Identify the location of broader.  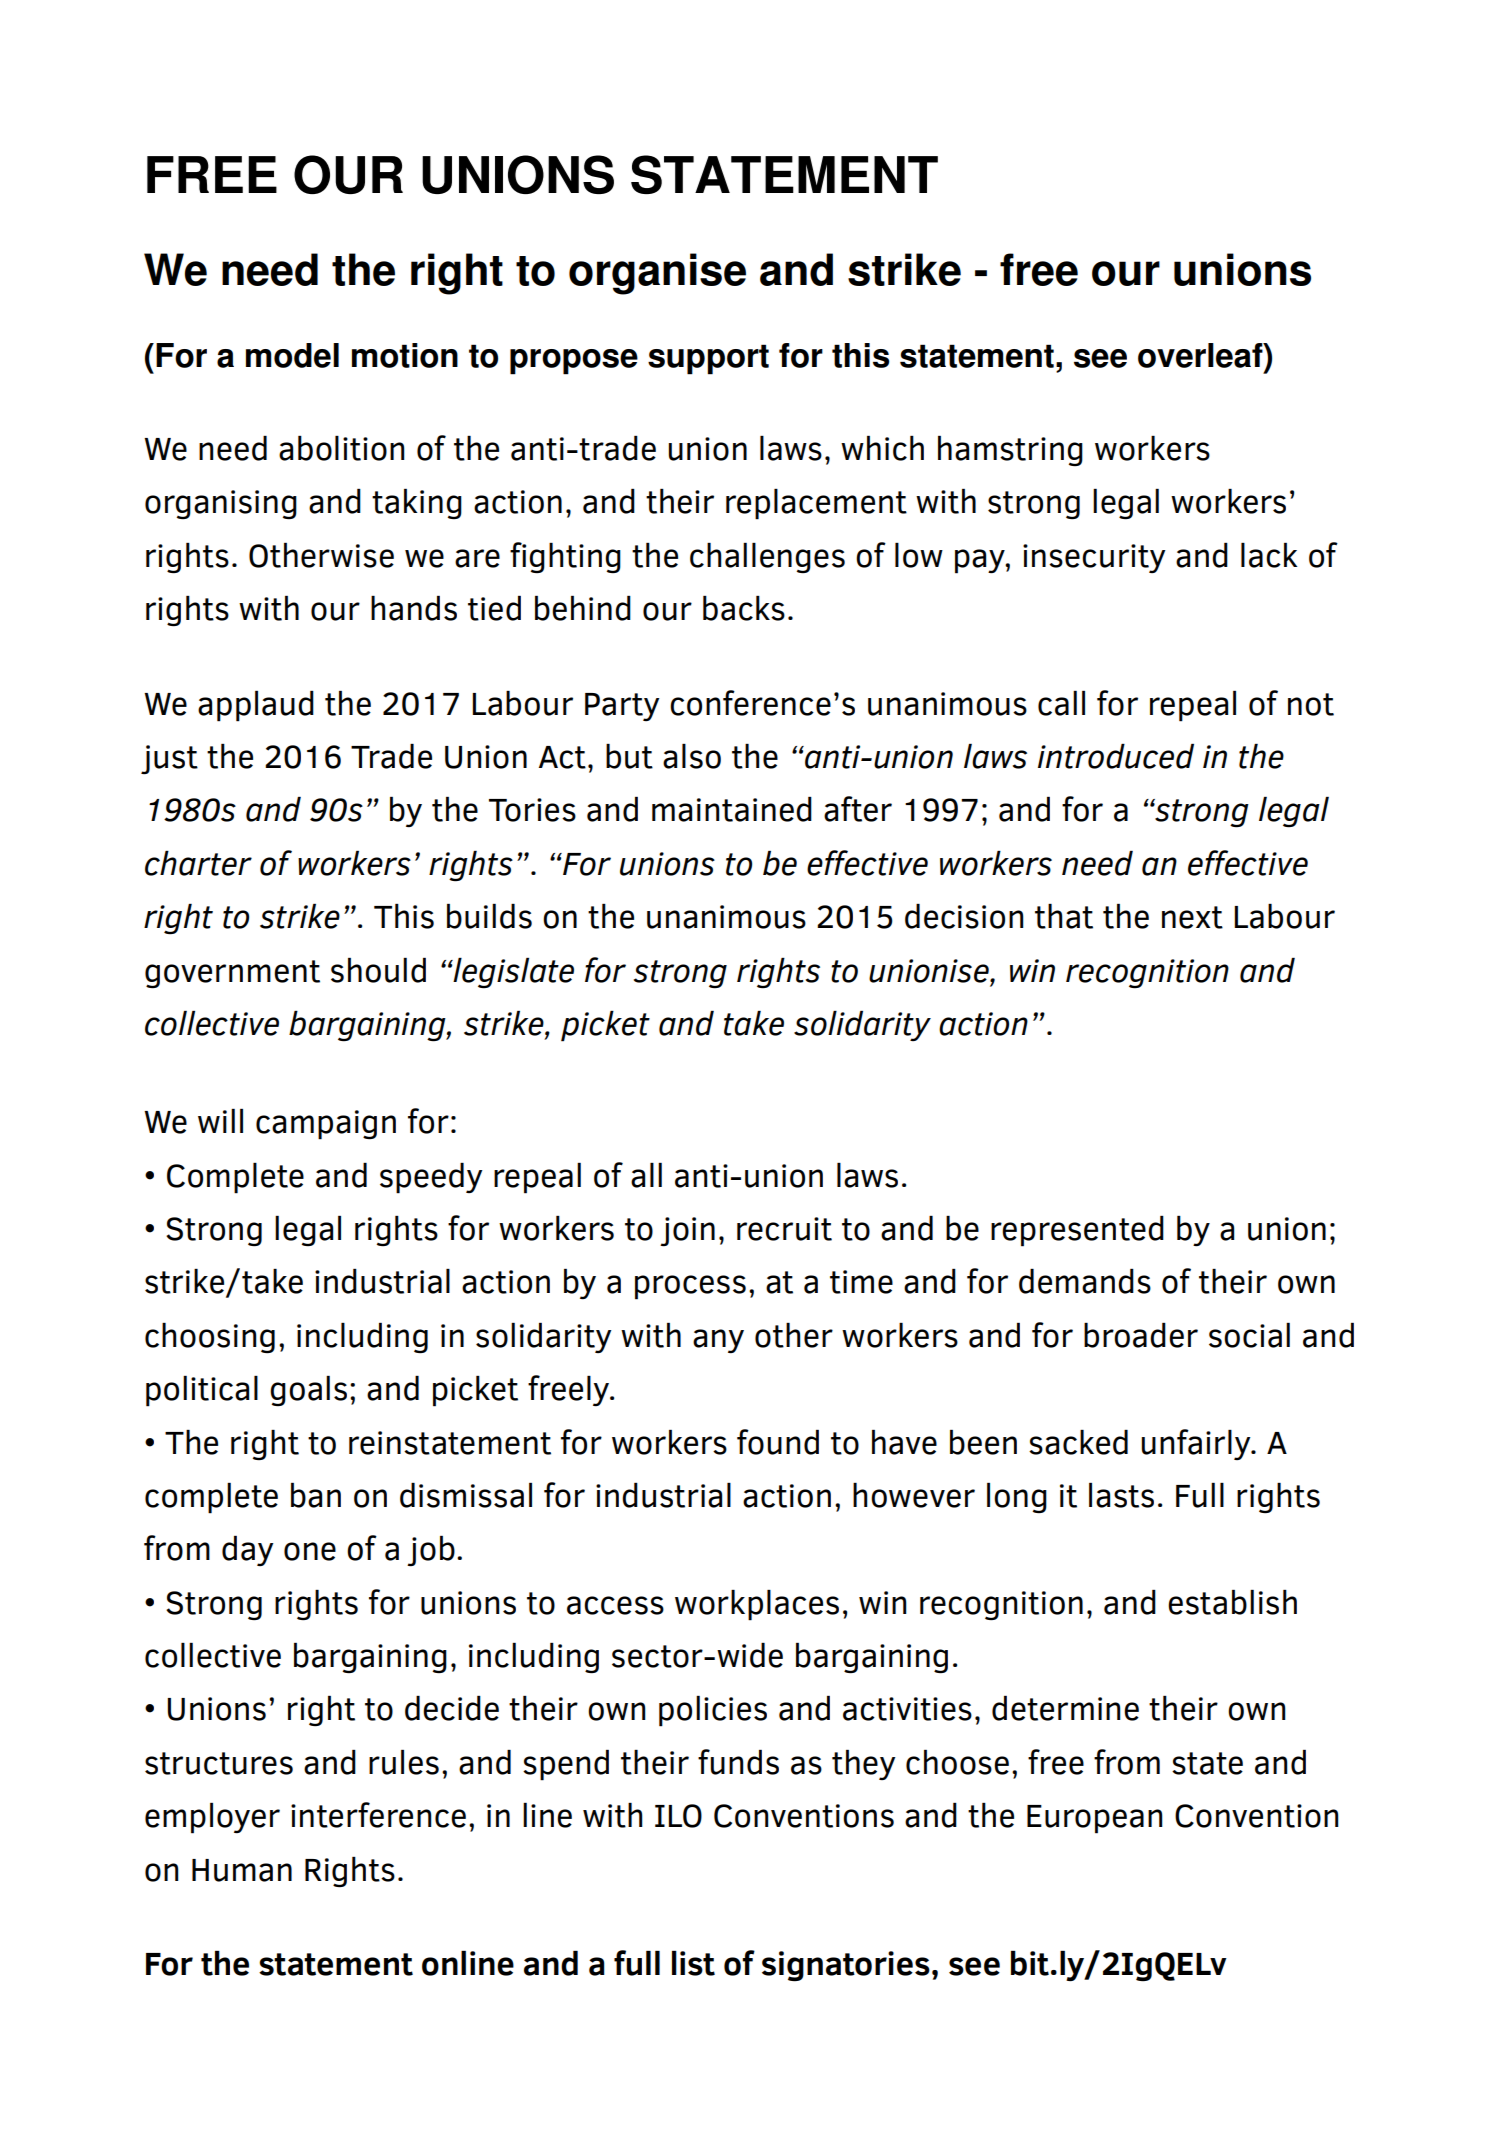
(1141, 1335).
